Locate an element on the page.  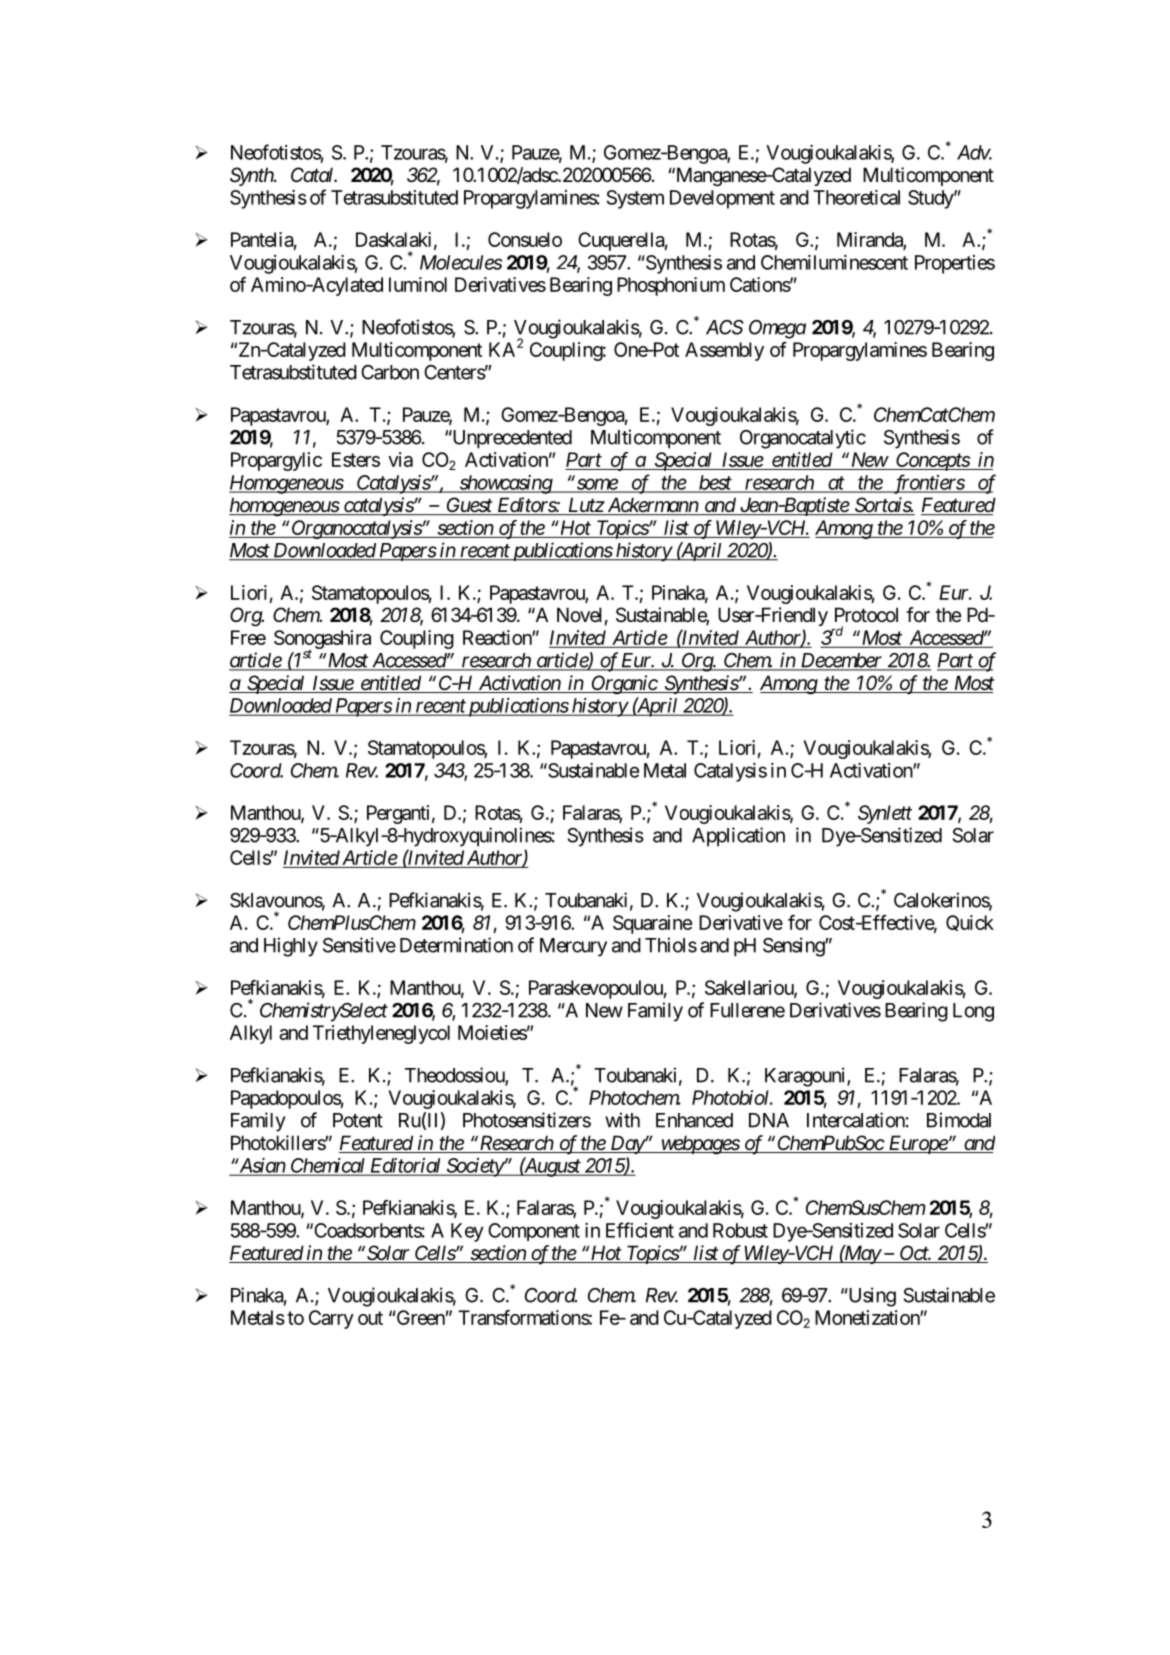
luminol is located at coordinates (418, 284).
